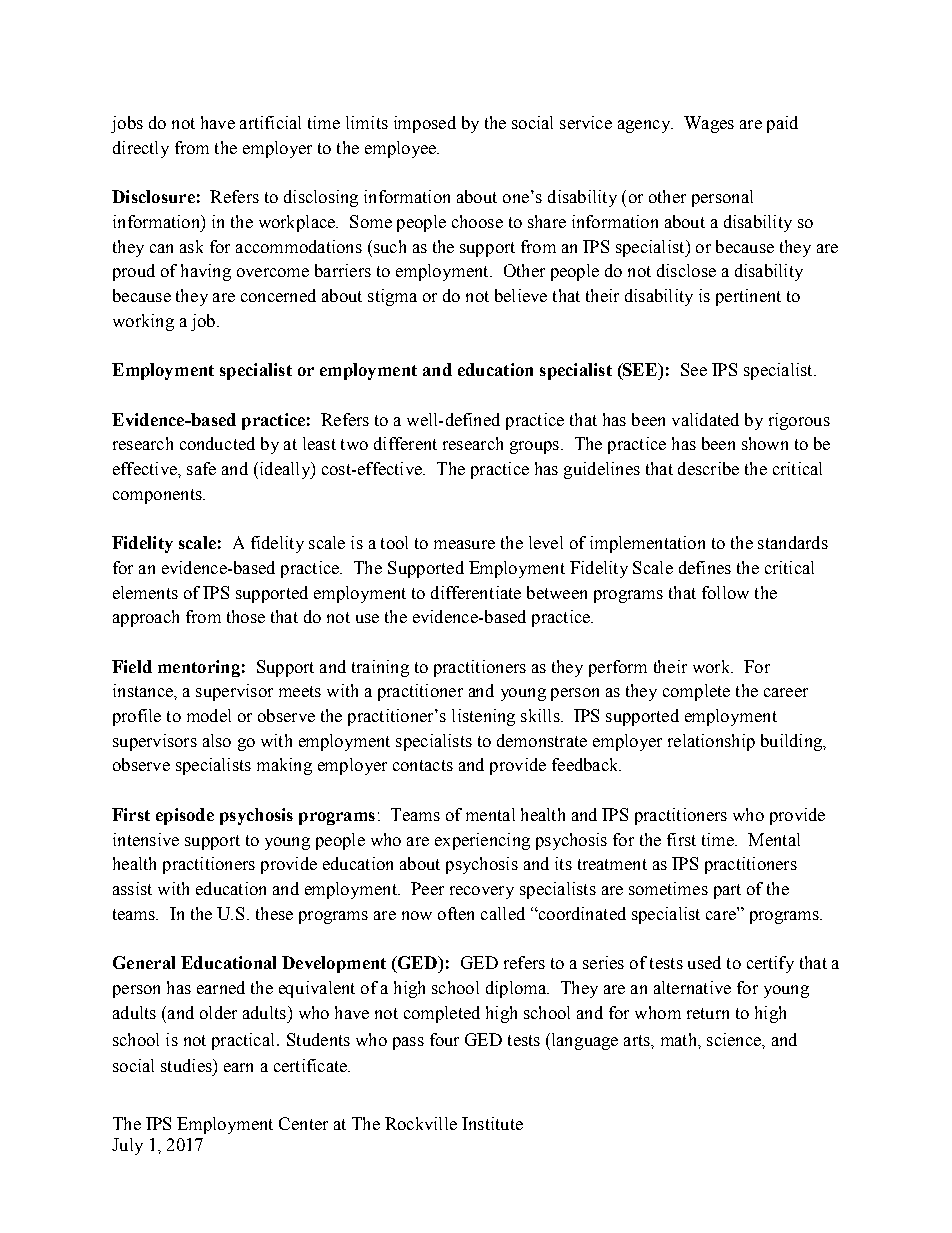 The height and width of the screenshot is (1233, 952). Describe the element at coordinates (201, 468) in the screenshot. I see `safe` at that location.
